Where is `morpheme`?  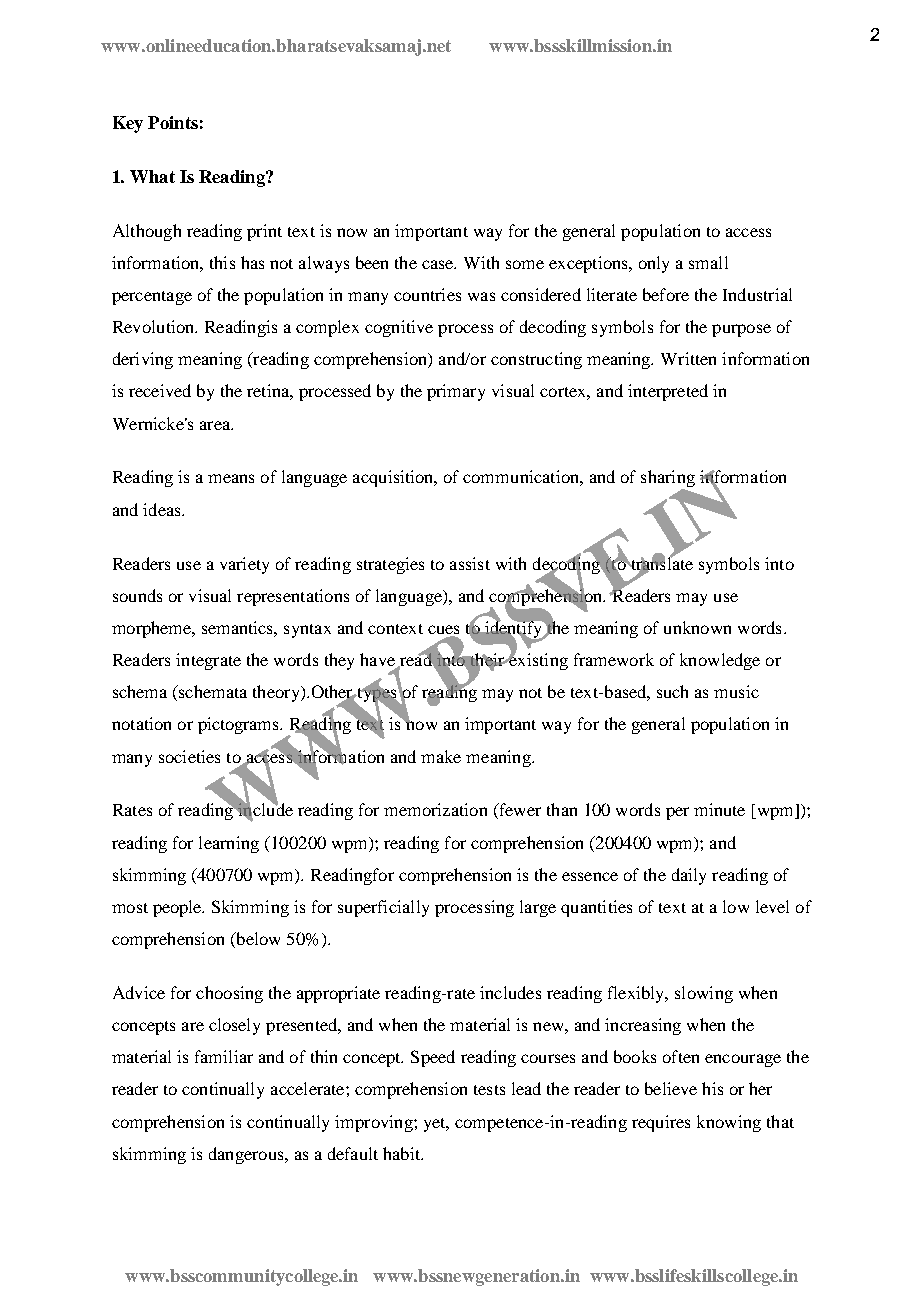 morpheme is located at coordinates (152, 629).
